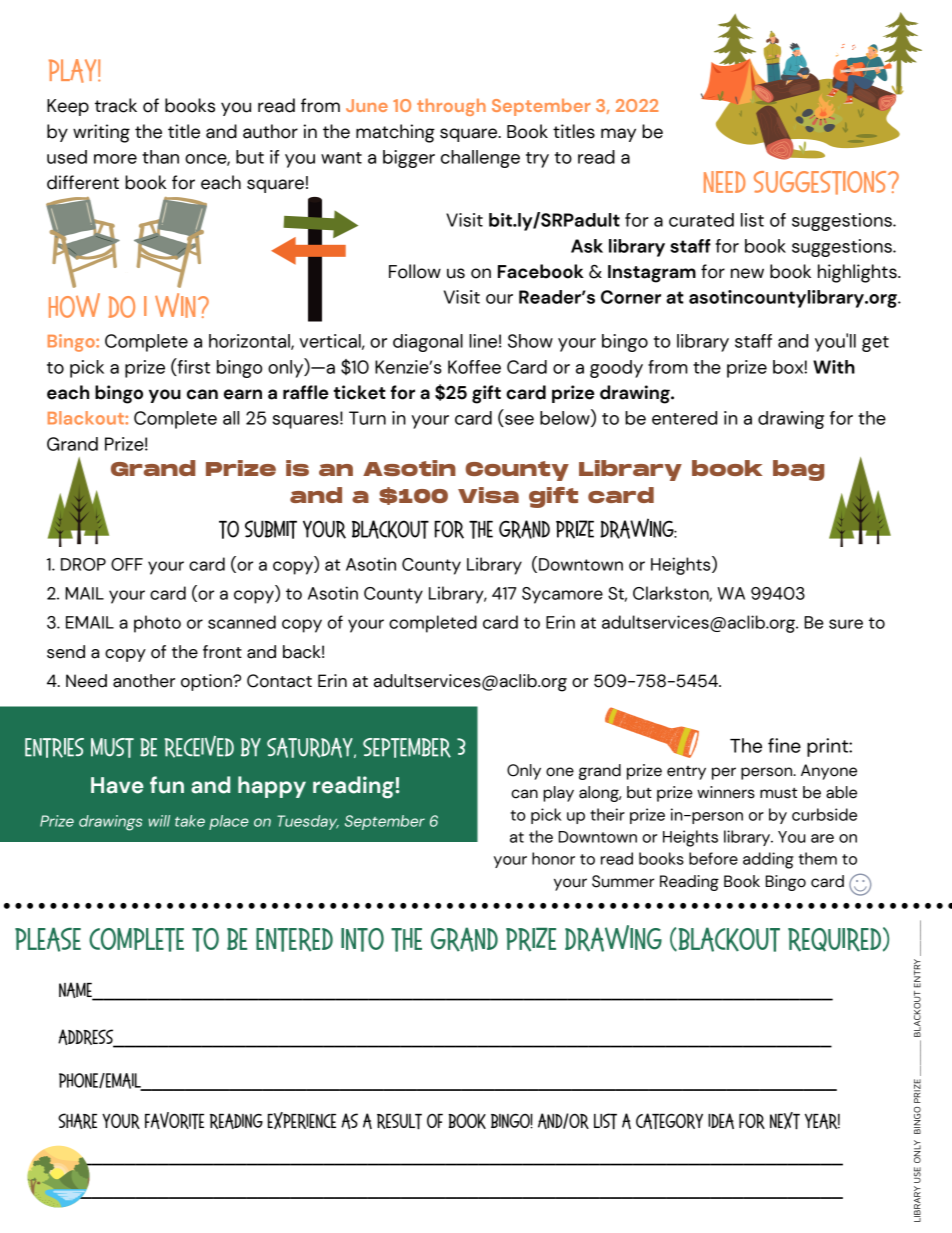 Image resolution: width=952 pixels, height=1233 pixels. I want to click on than, so click(160, 157).
